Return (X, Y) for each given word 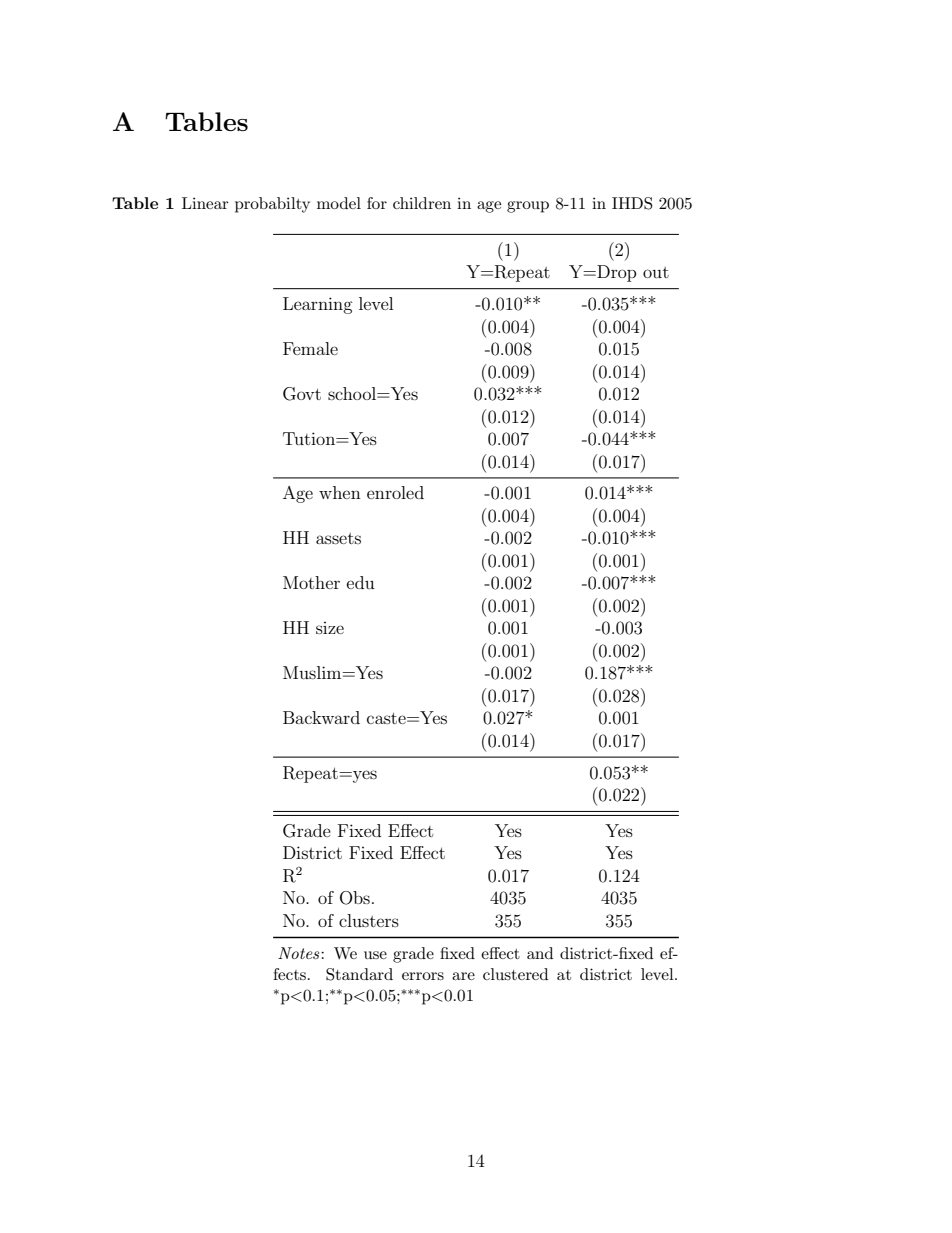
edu (361, 582)
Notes (300, 953)
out (656, 272)
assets (338, 538)
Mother (311, 582)
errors (423, 976)
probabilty (272, 205)
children (422, 203)
